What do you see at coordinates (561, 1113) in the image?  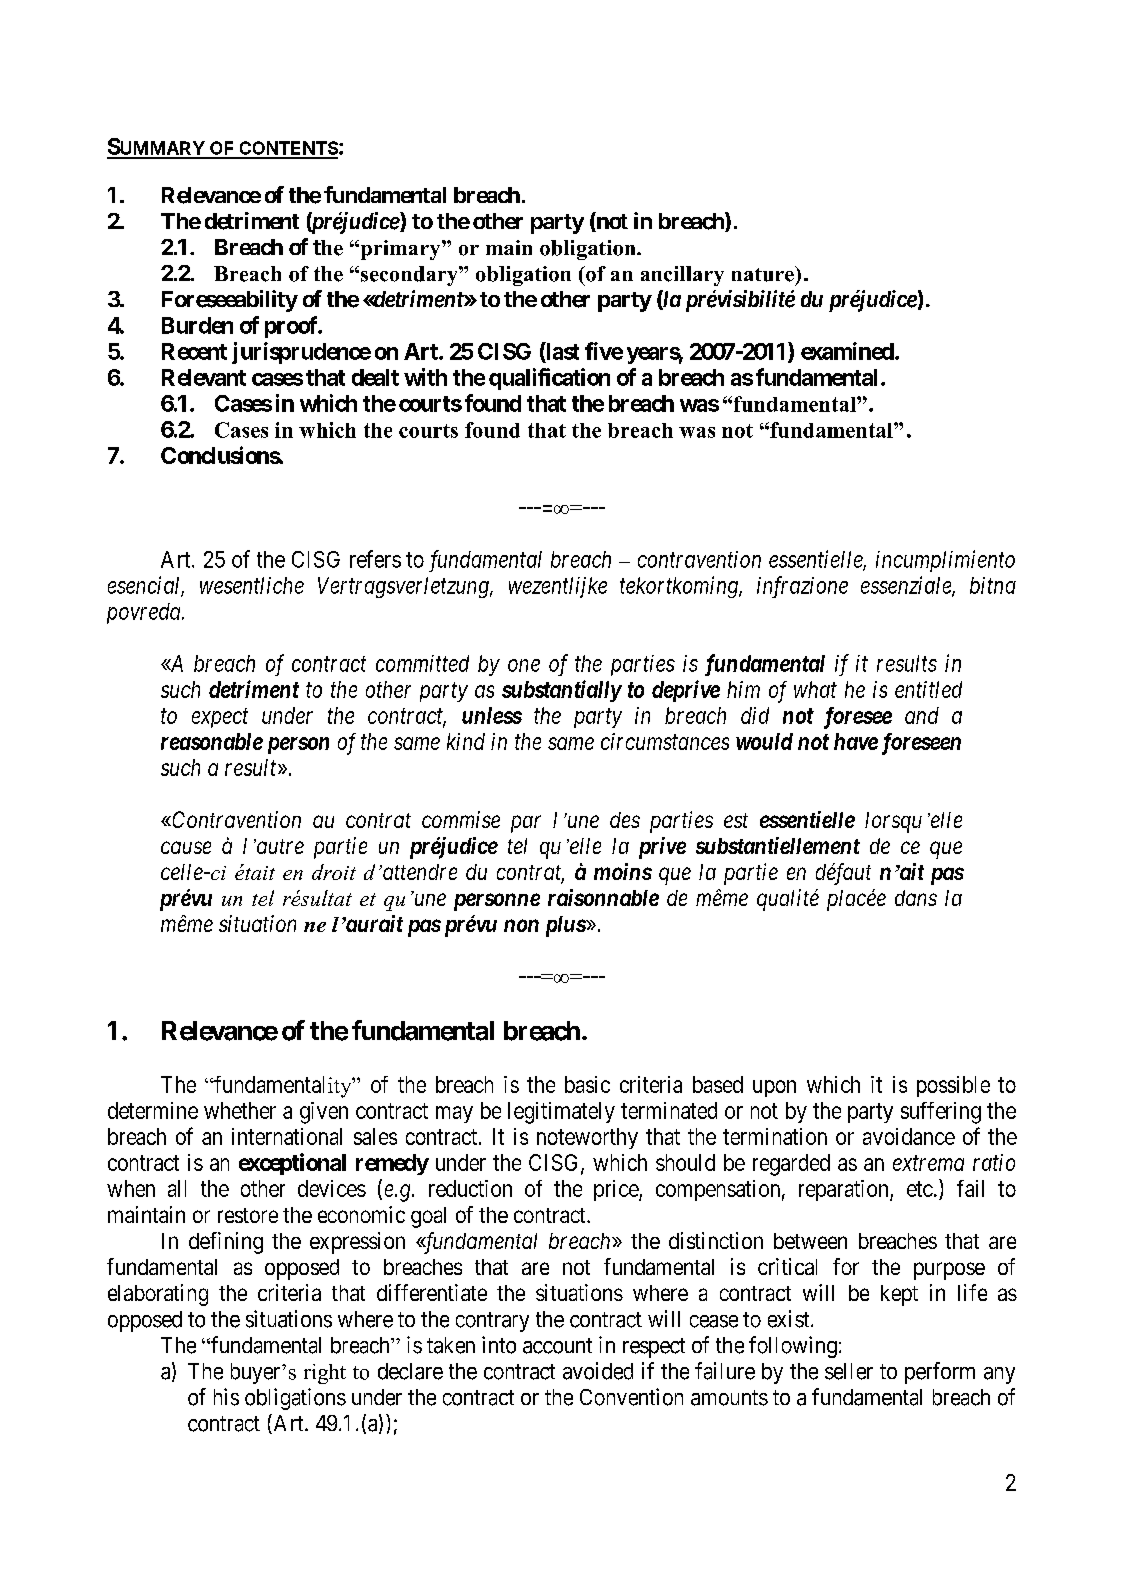 I see `legitimately` at bounding box center [561, 1113].
